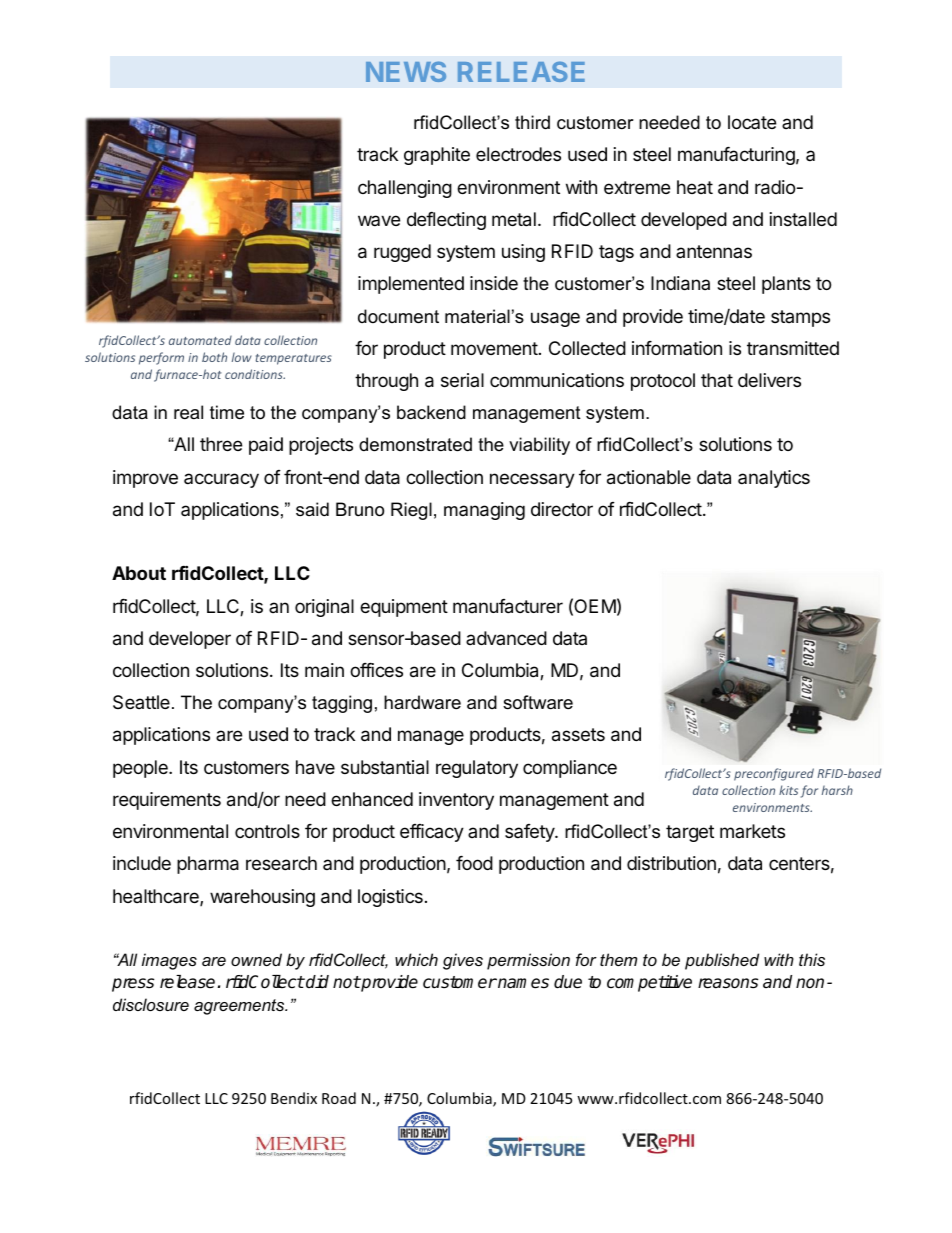  Describe the element at coordinates (568, 982) in the screenshot. I see `due` at that location.
